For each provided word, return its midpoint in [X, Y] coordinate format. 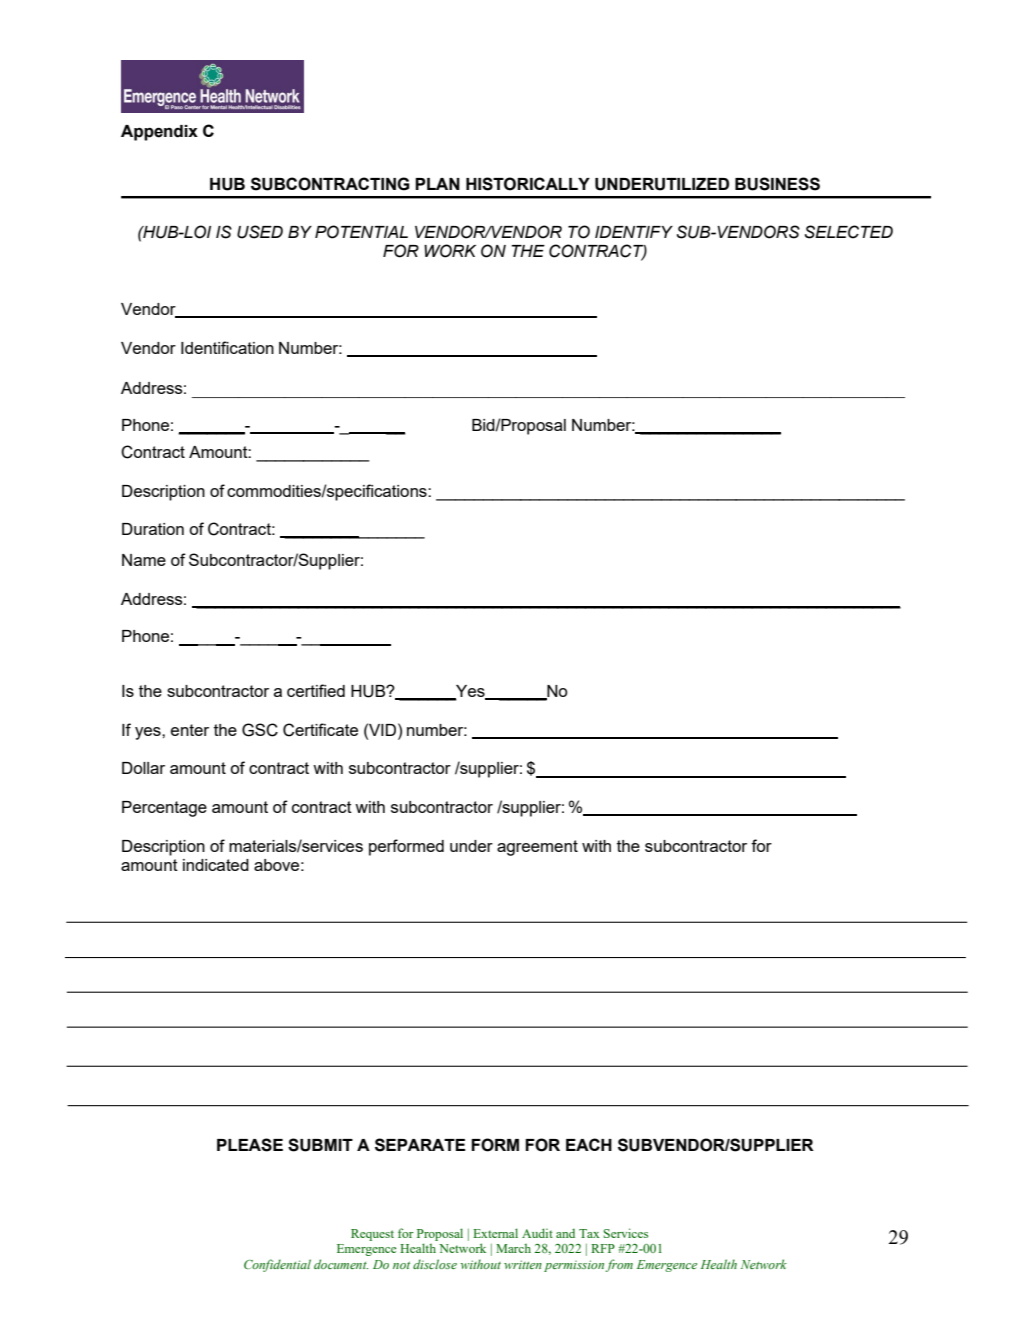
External [495, 1233]
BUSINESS [777, 184]
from [619, 1265]
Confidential [277, 1265]
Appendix [159, 133]
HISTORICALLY [528, 184]
